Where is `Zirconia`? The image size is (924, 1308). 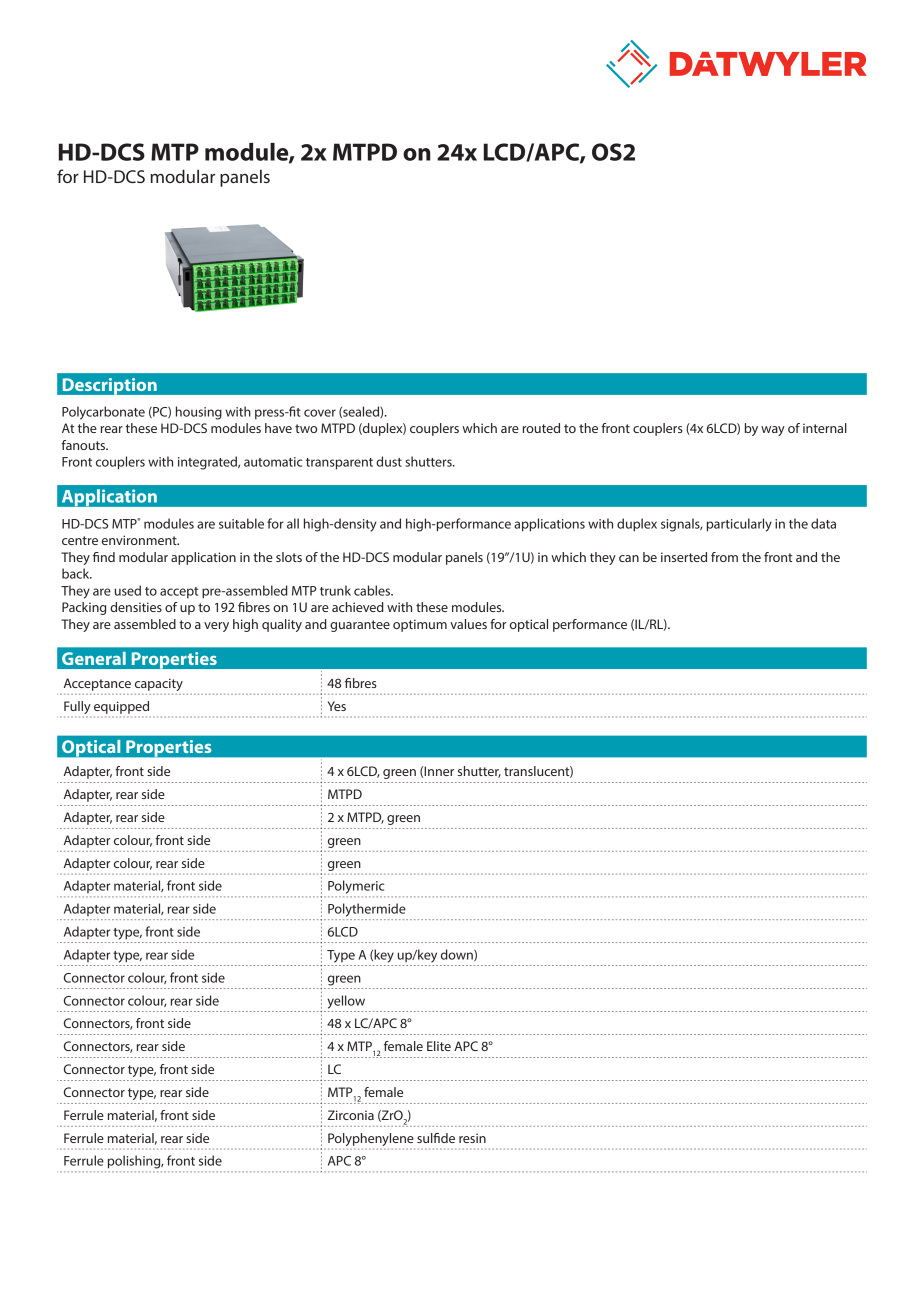 Zirconia is located at coordinates (350, 1115).
